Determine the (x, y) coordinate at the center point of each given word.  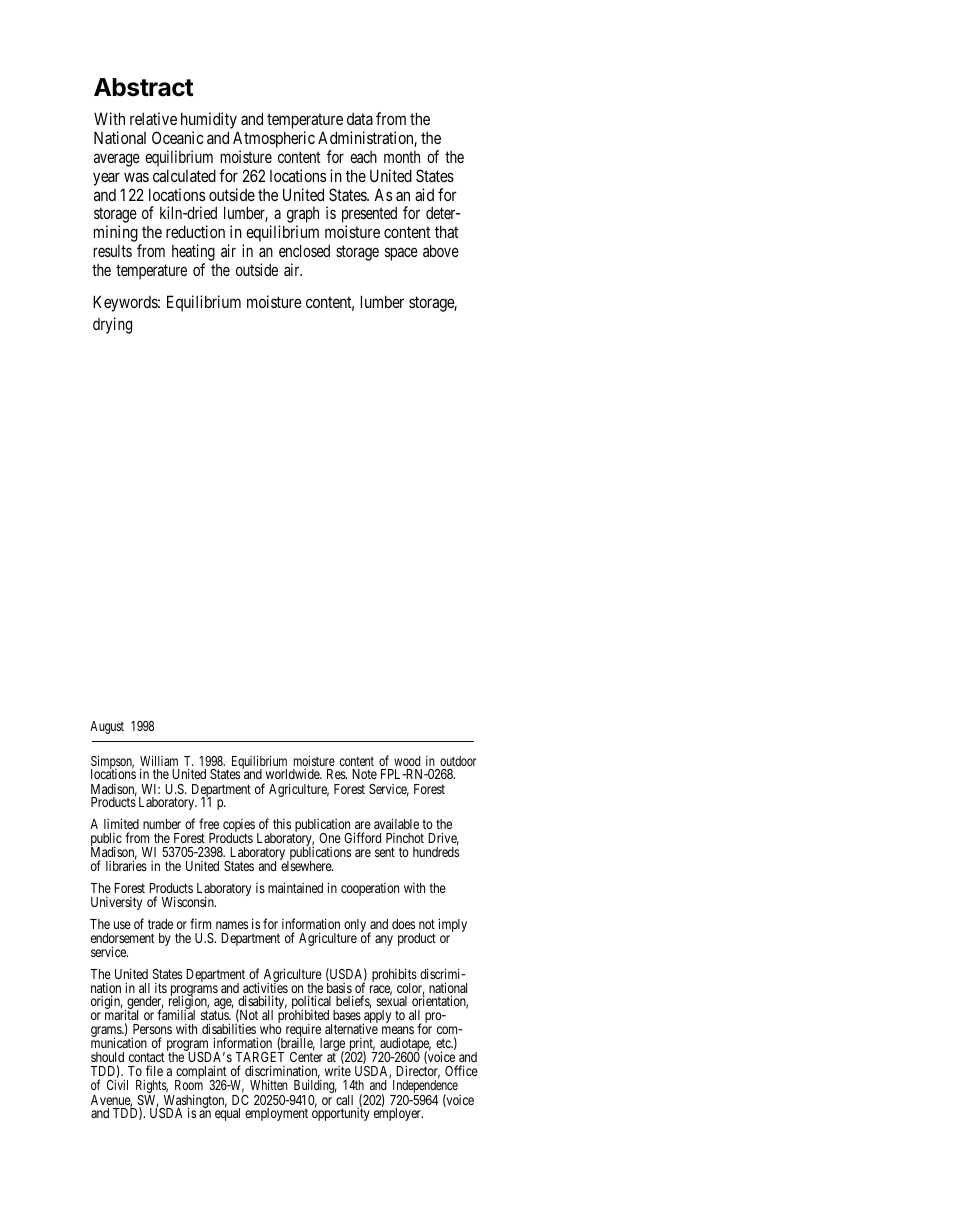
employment (276, 1114)
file (154, 1070)
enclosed (304, 250)
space (401, 254)
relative (153, 118)
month (402, 157)
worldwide (294, 774)
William (159, 762)
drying (112, 325)
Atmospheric (274, 141)
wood (407, 761)
